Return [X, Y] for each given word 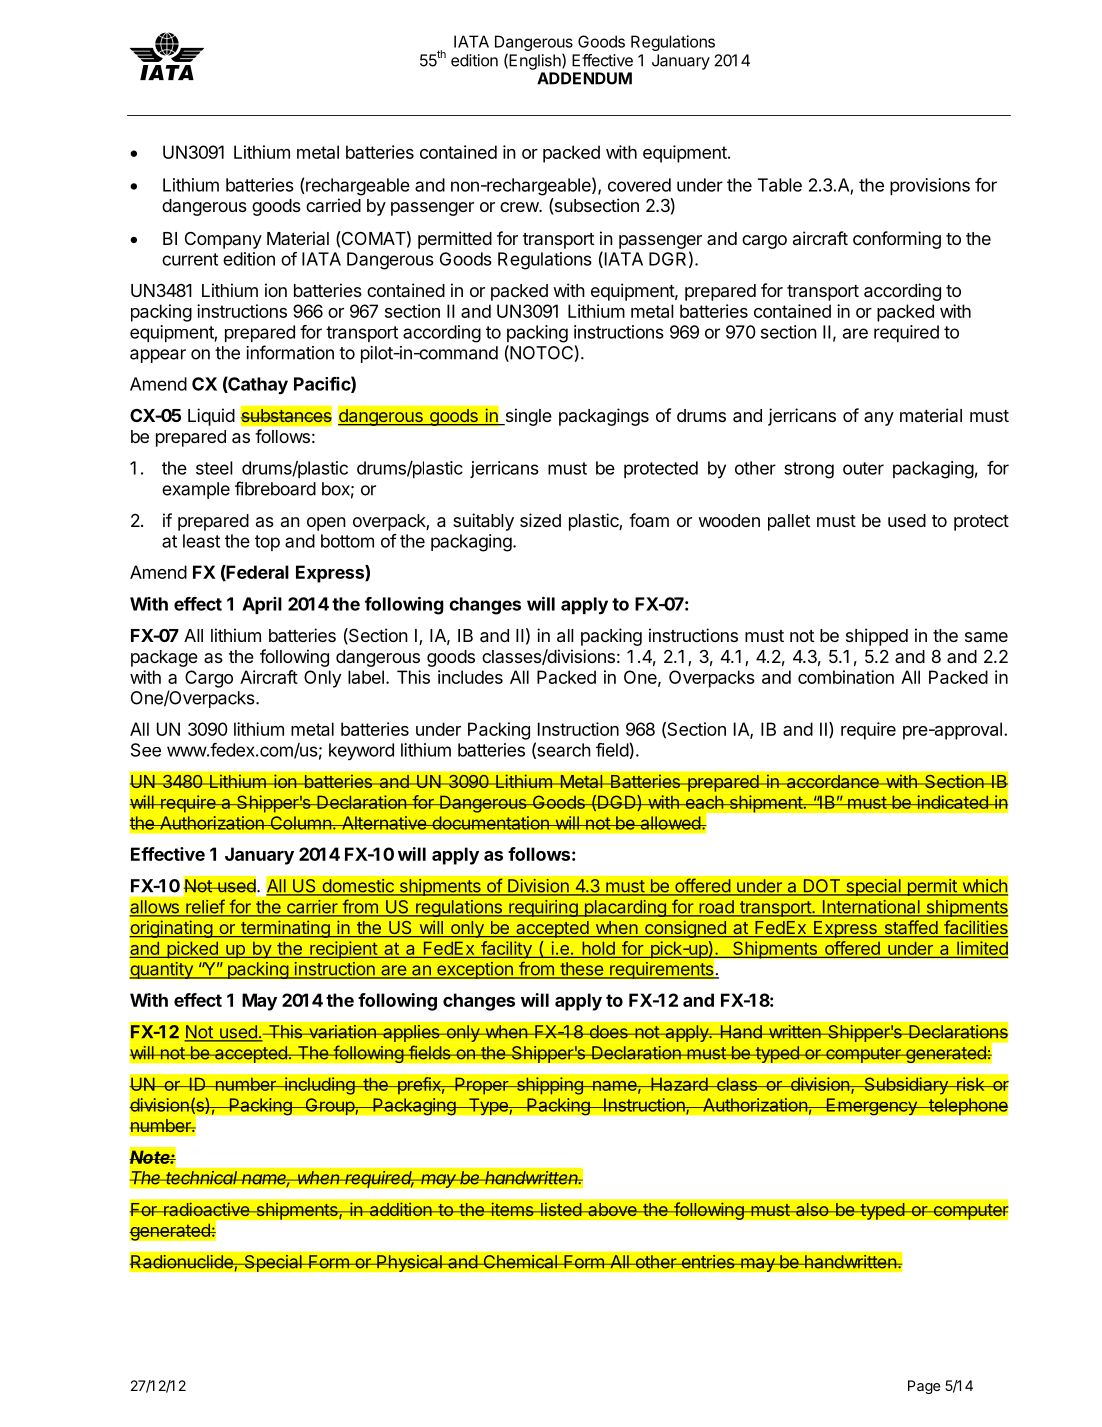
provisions [930, 186]
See [146, 750]
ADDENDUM [584, 78]
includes [470, 677]
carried [333, 205]
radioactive [206, 1209]
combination [846, 677]
